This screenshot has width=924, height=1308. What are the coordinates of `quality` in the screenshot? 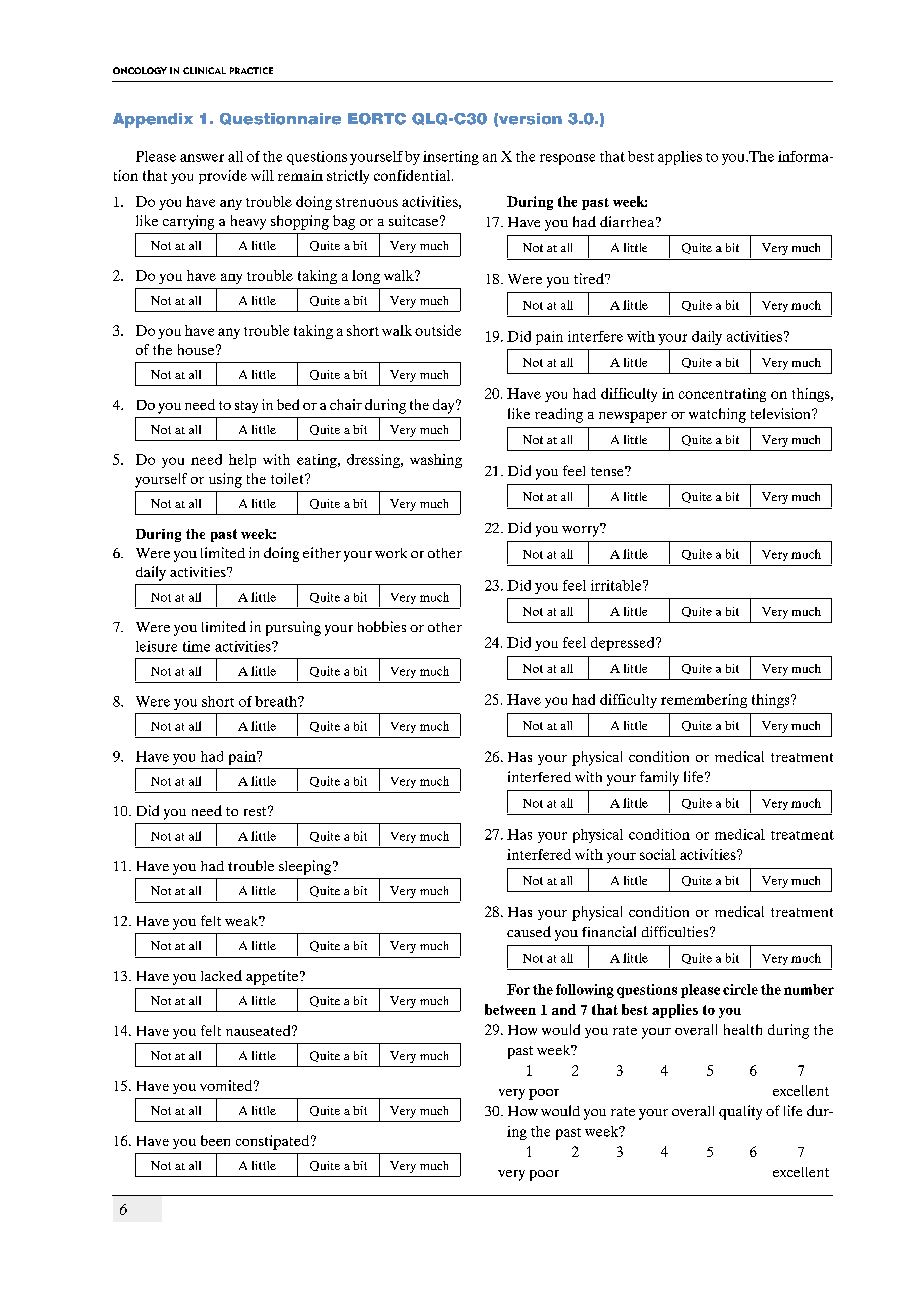 It's located at (740, 1112).
